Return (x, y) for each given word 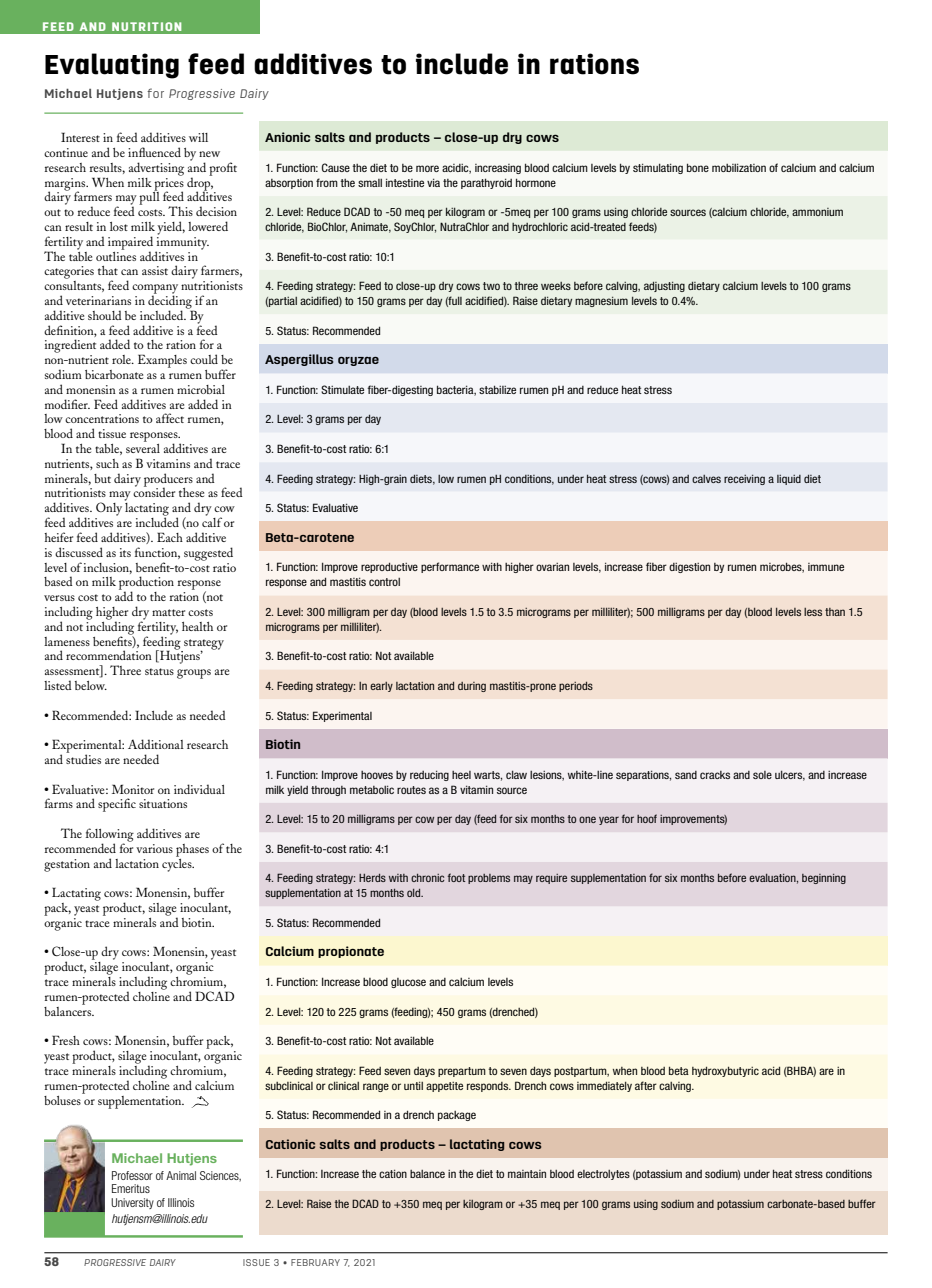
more (427, 168)
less (813, 612)
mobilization (739, 167)
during (472, 687)
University (132, 1203)
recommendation (109, 655)
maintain (527, 1174)
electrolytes (603, 1175)
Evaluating (112, 66)
